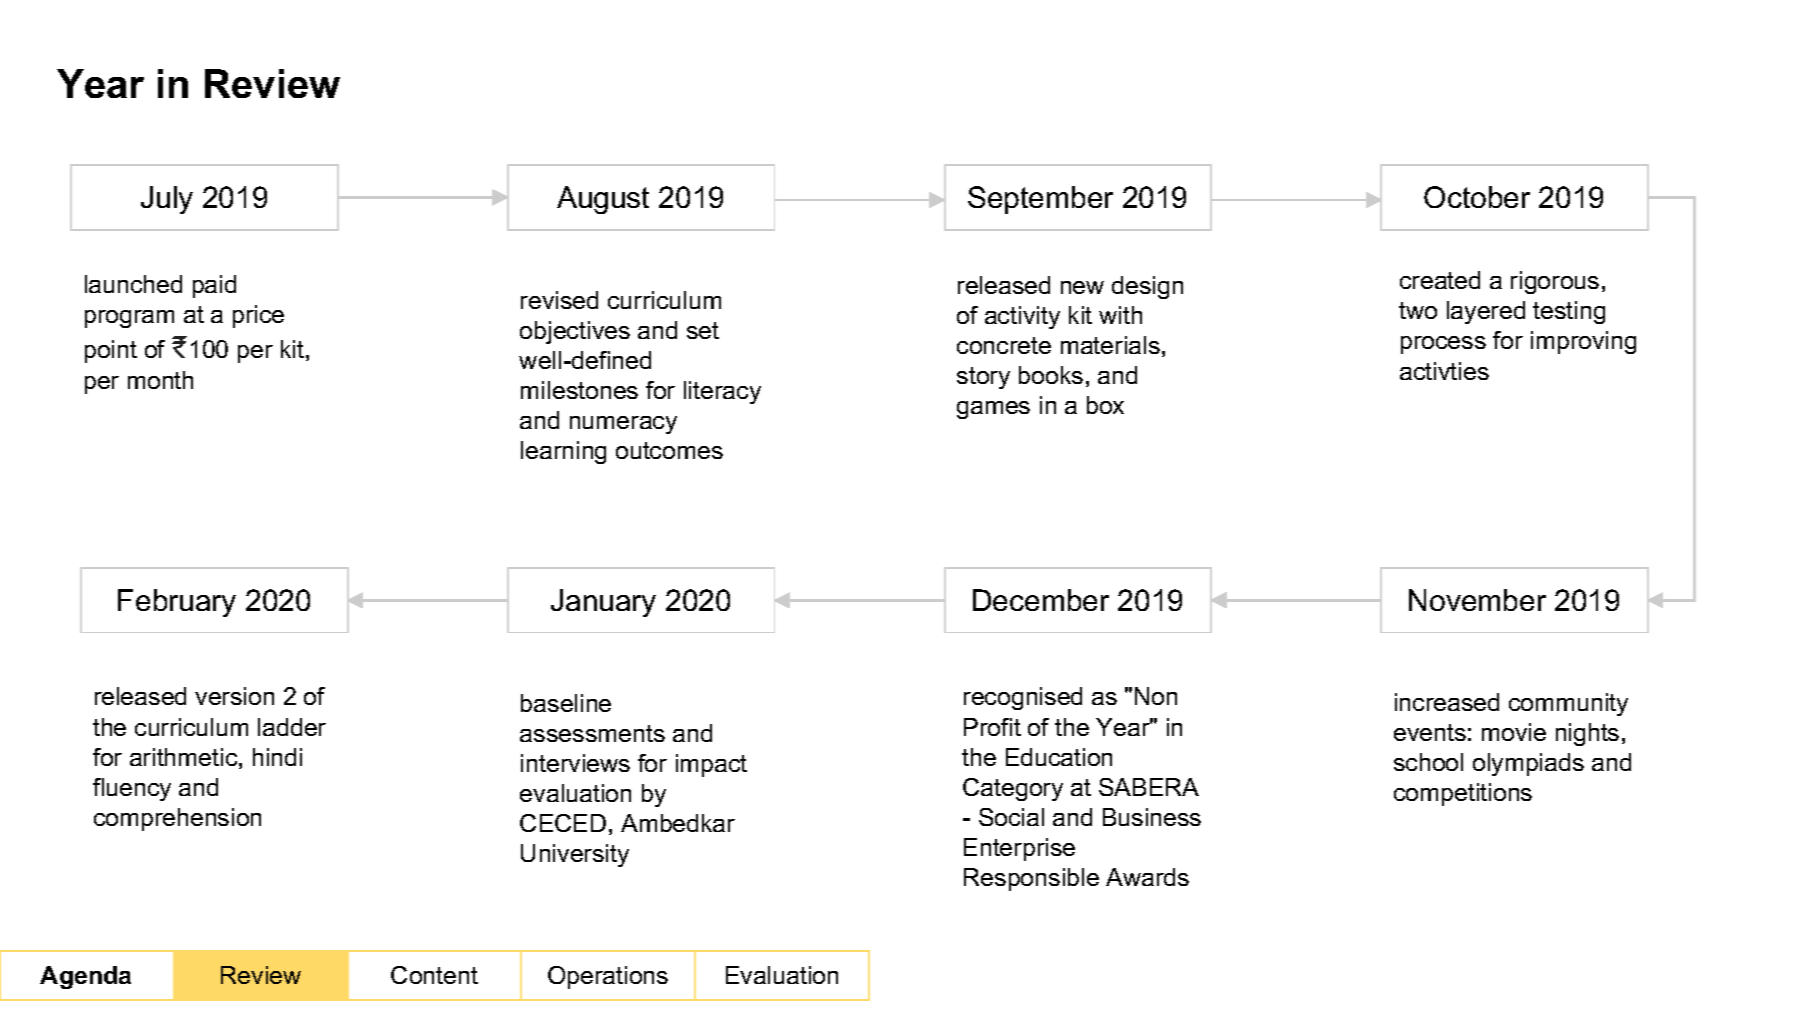 The width and height of the page is (1805, 1015). I want to click on February, so click(177, 603).
